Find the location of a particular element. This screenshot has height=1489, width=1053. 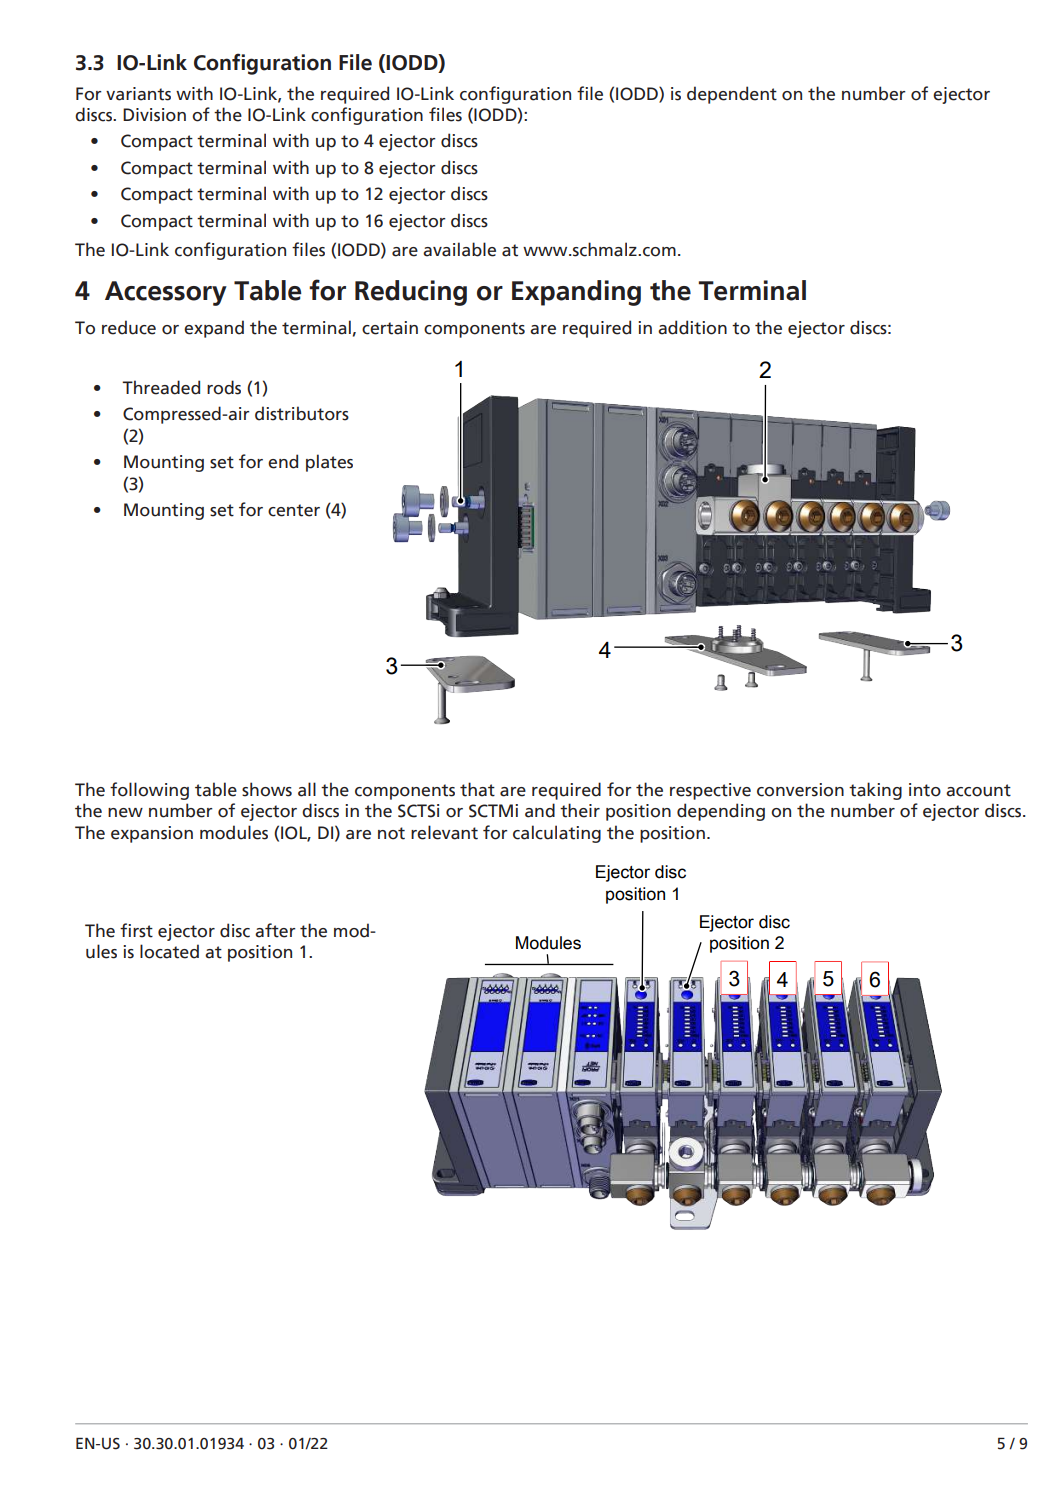

certain is located at coordinates (390, 328).
